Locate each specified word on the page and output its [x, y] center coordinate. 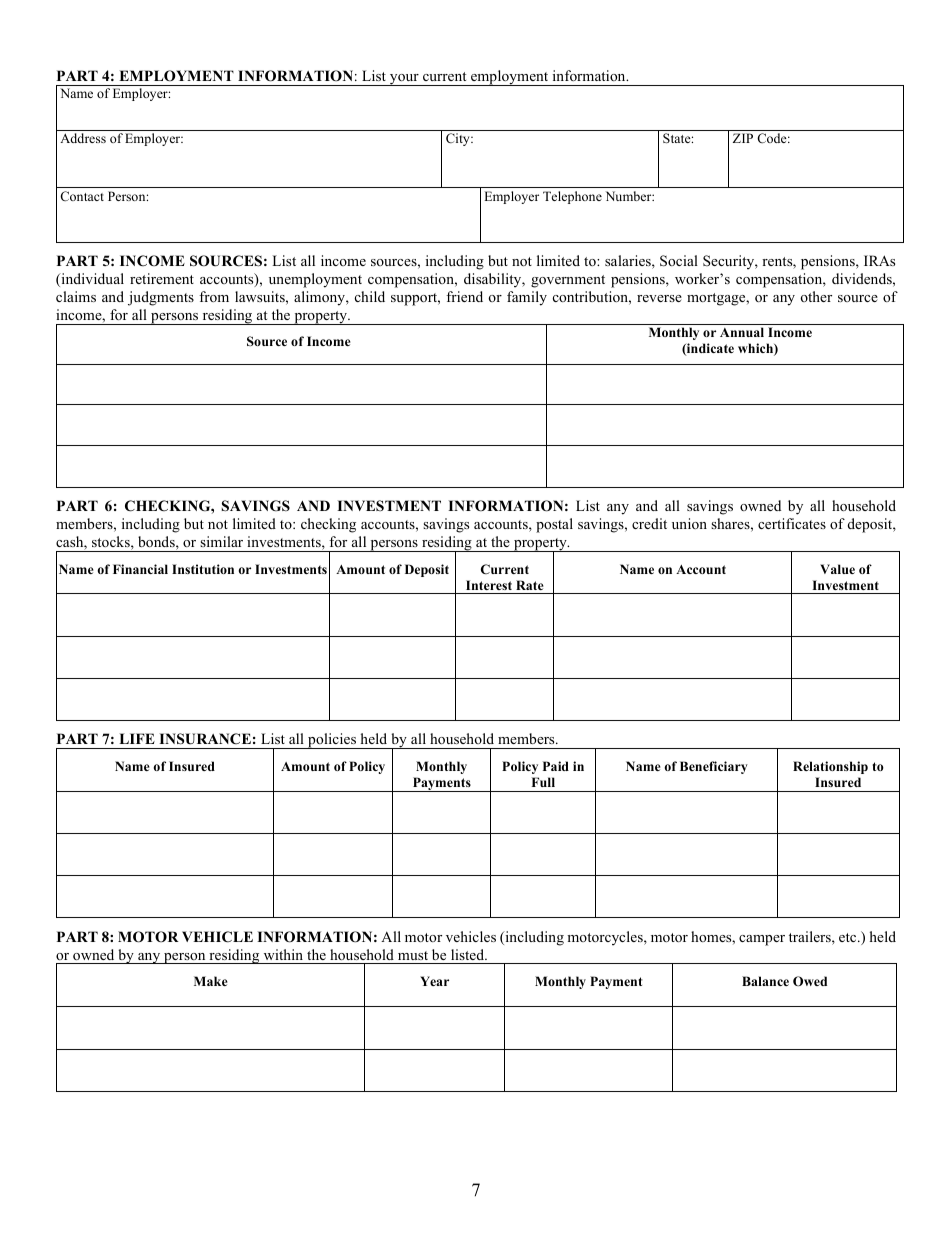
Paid [556, 766]
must [413, 955]
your [404, 80]
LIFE [137, 738]
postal [554, 525]
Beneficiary [714, 767]
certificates [792, 523]
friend [464, 296]
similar [221, 541]
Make [211, 981]
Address [83, 138]
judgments [161, 298]
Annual [742, 332]
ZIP [743, 138]
